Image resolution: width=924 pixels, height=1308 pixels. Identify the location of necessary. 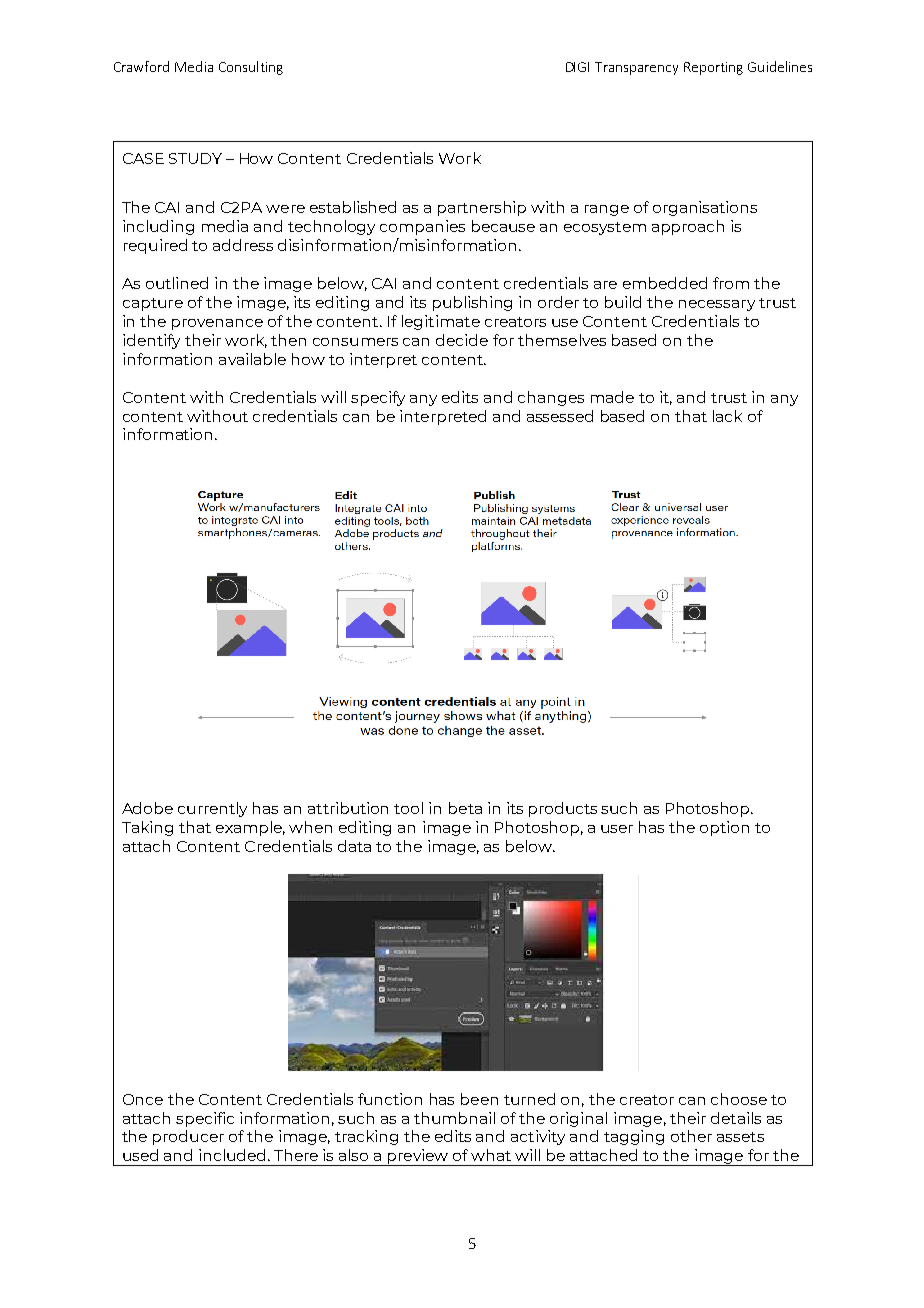
(717, 305).
